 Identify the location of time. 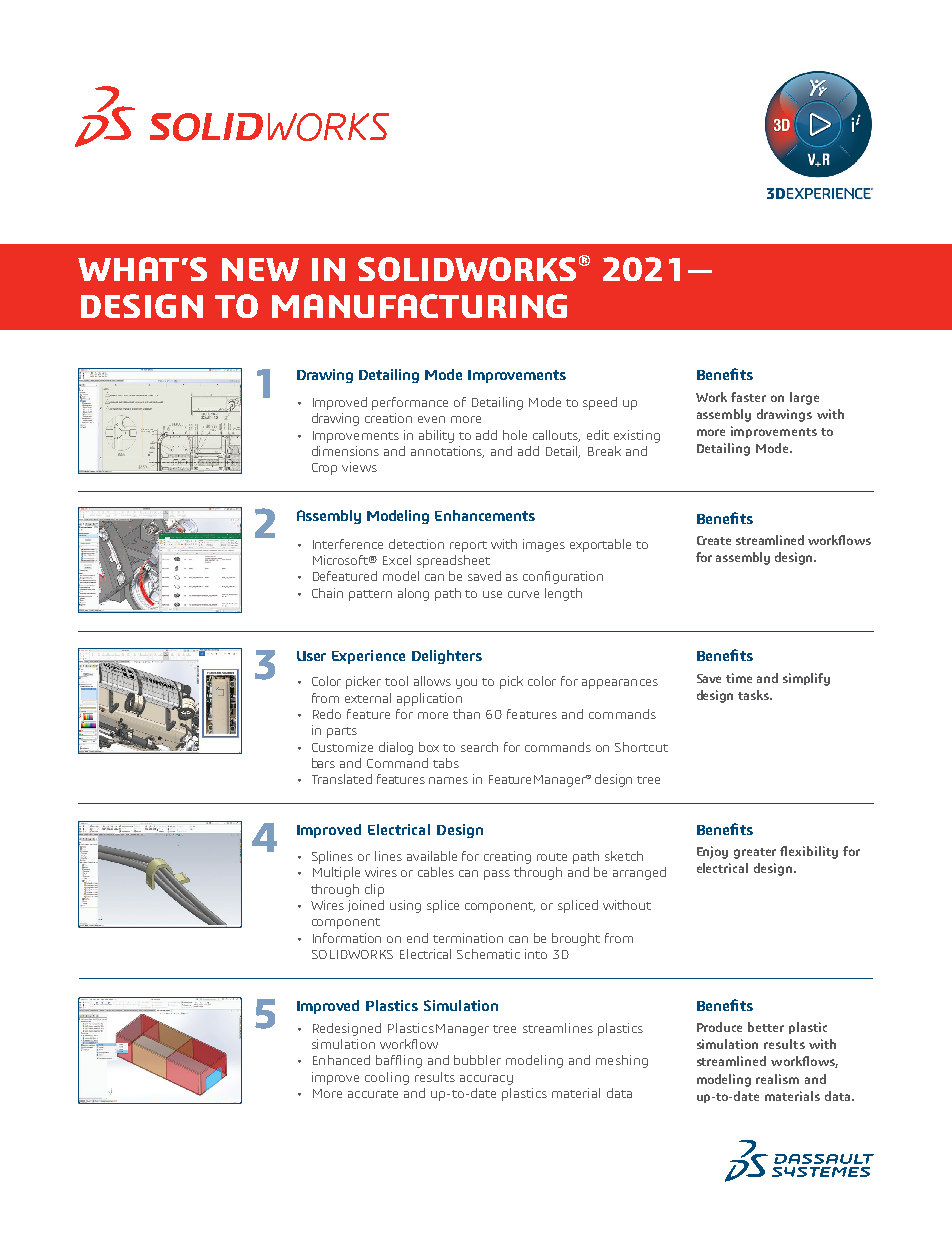
(739, 678).
